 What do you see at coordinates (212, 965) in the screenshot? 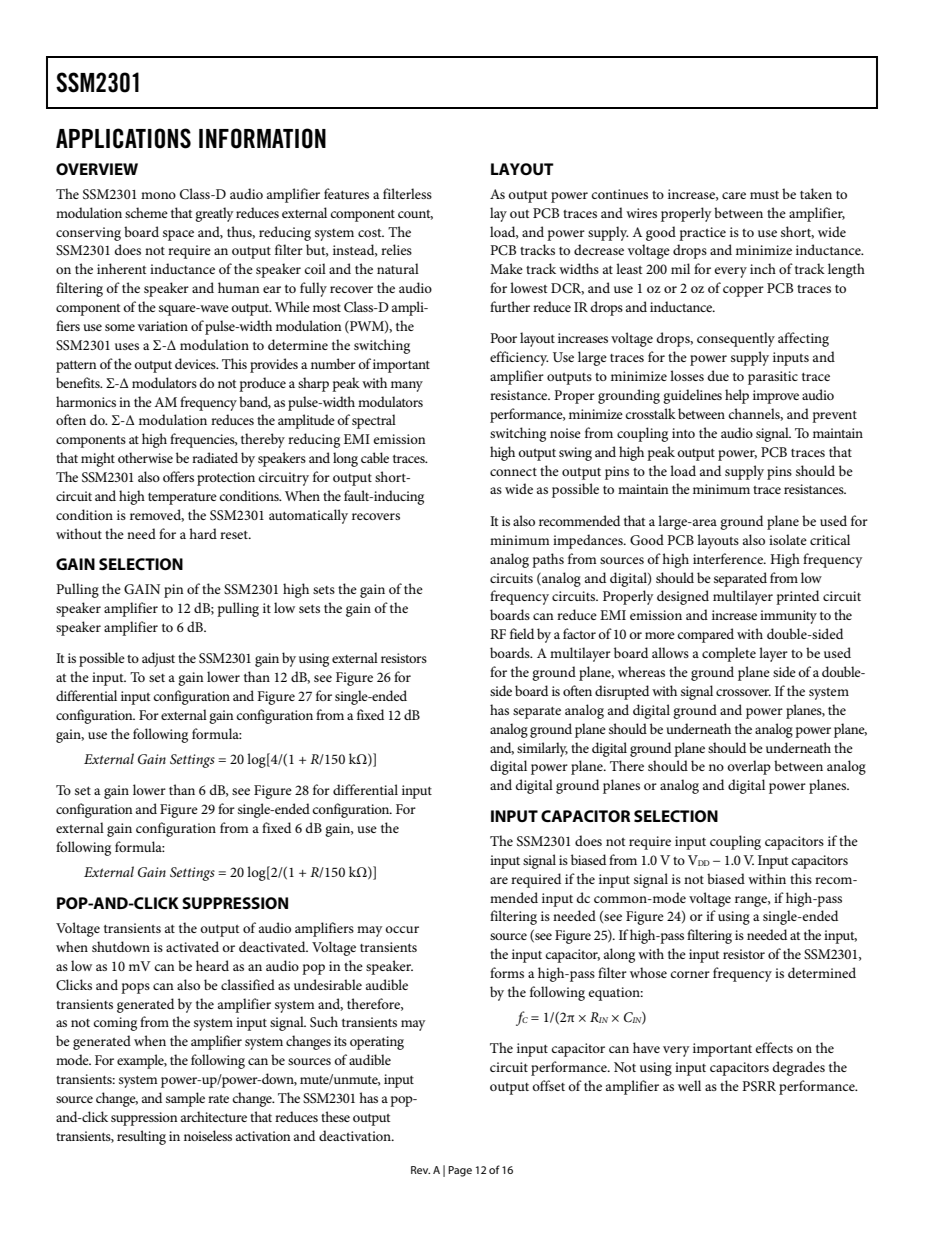
I see `heard` at bounding box center [212, 965].
